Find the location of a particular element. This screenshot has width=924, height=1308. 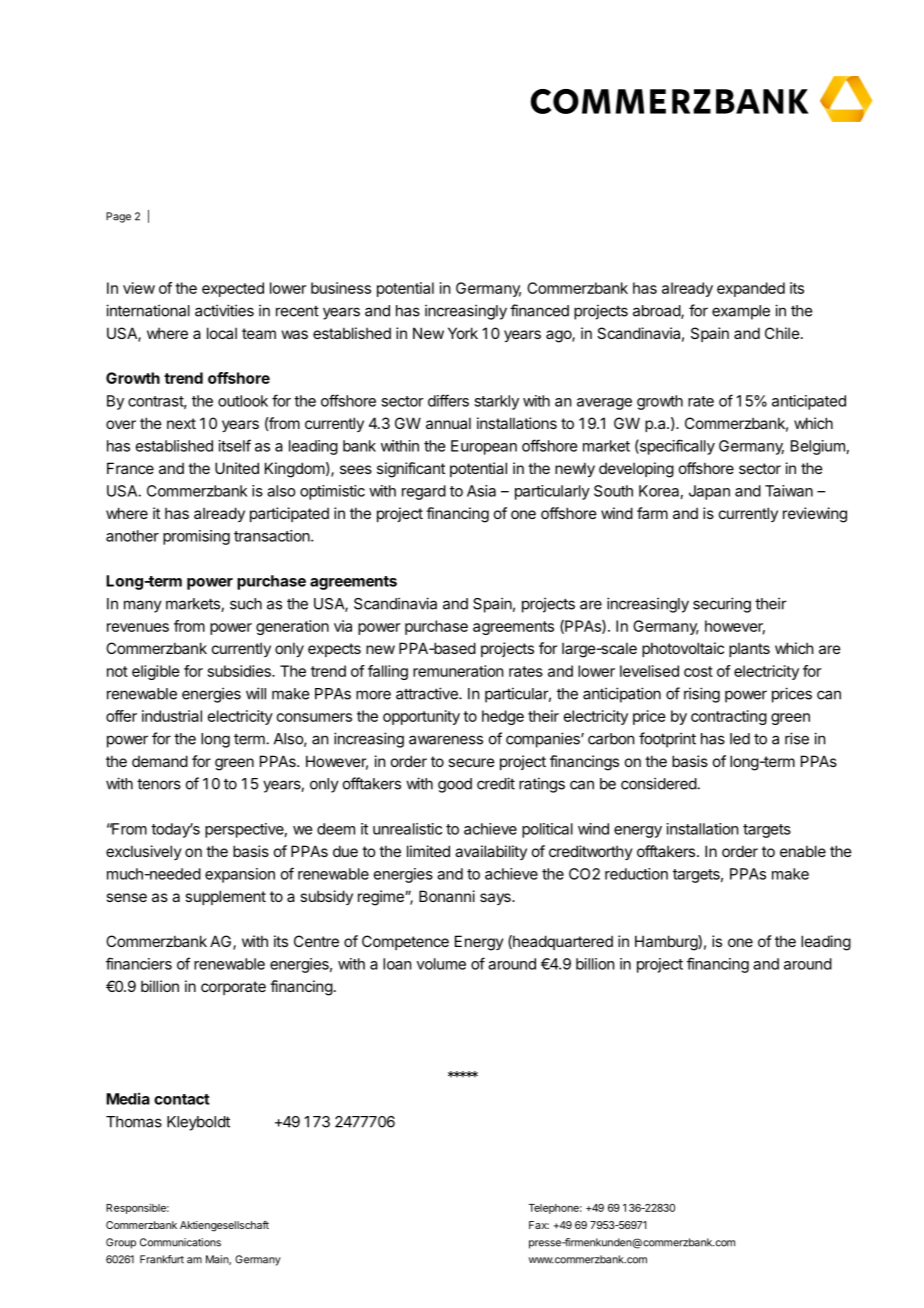

supplement is located at coordinates (225, 897).
